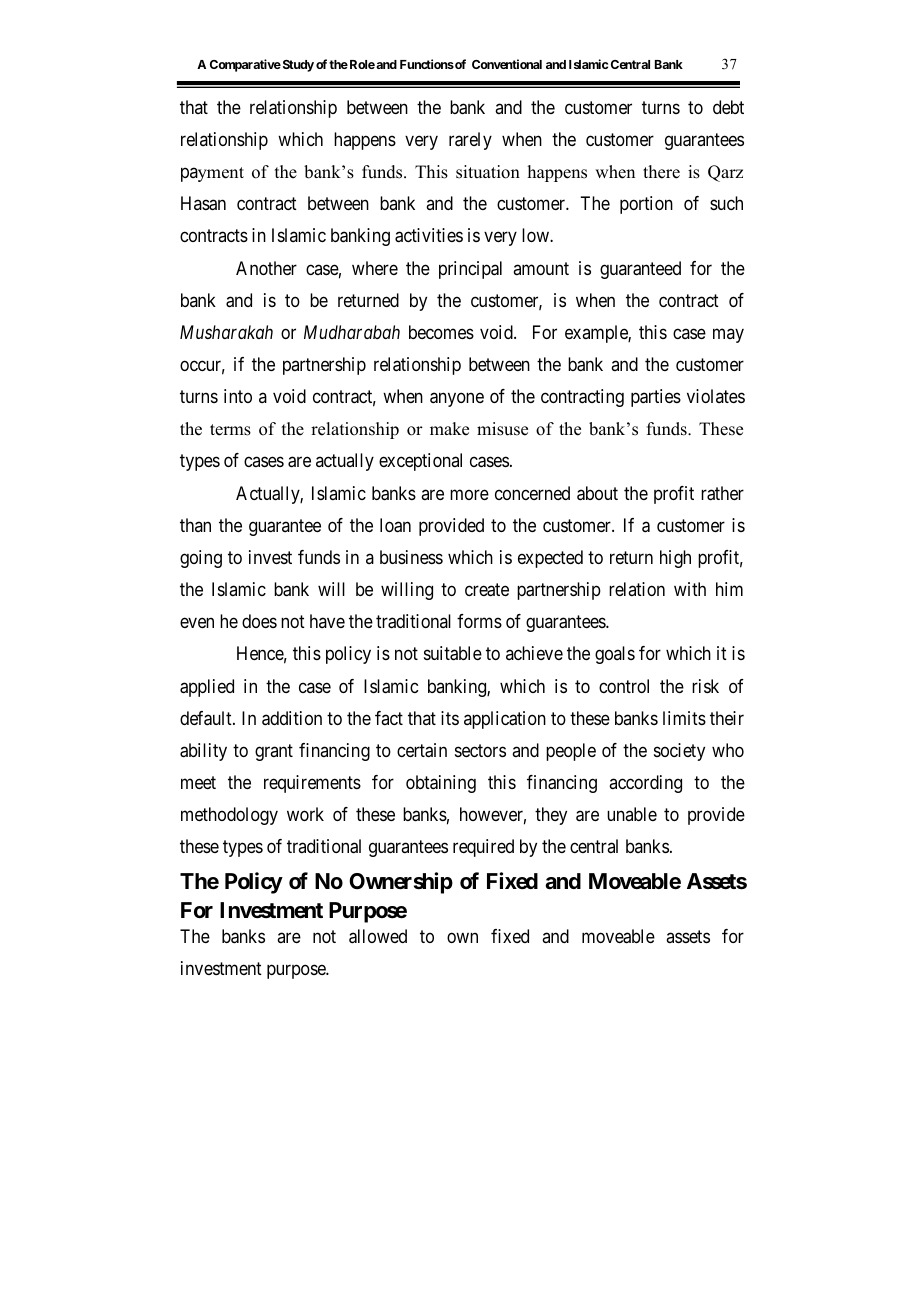 Image resolution: width=924 pixels, height=1308 pixels. Describe the element at coordinates (728, 107) in the document. I see `debt` at that location.
